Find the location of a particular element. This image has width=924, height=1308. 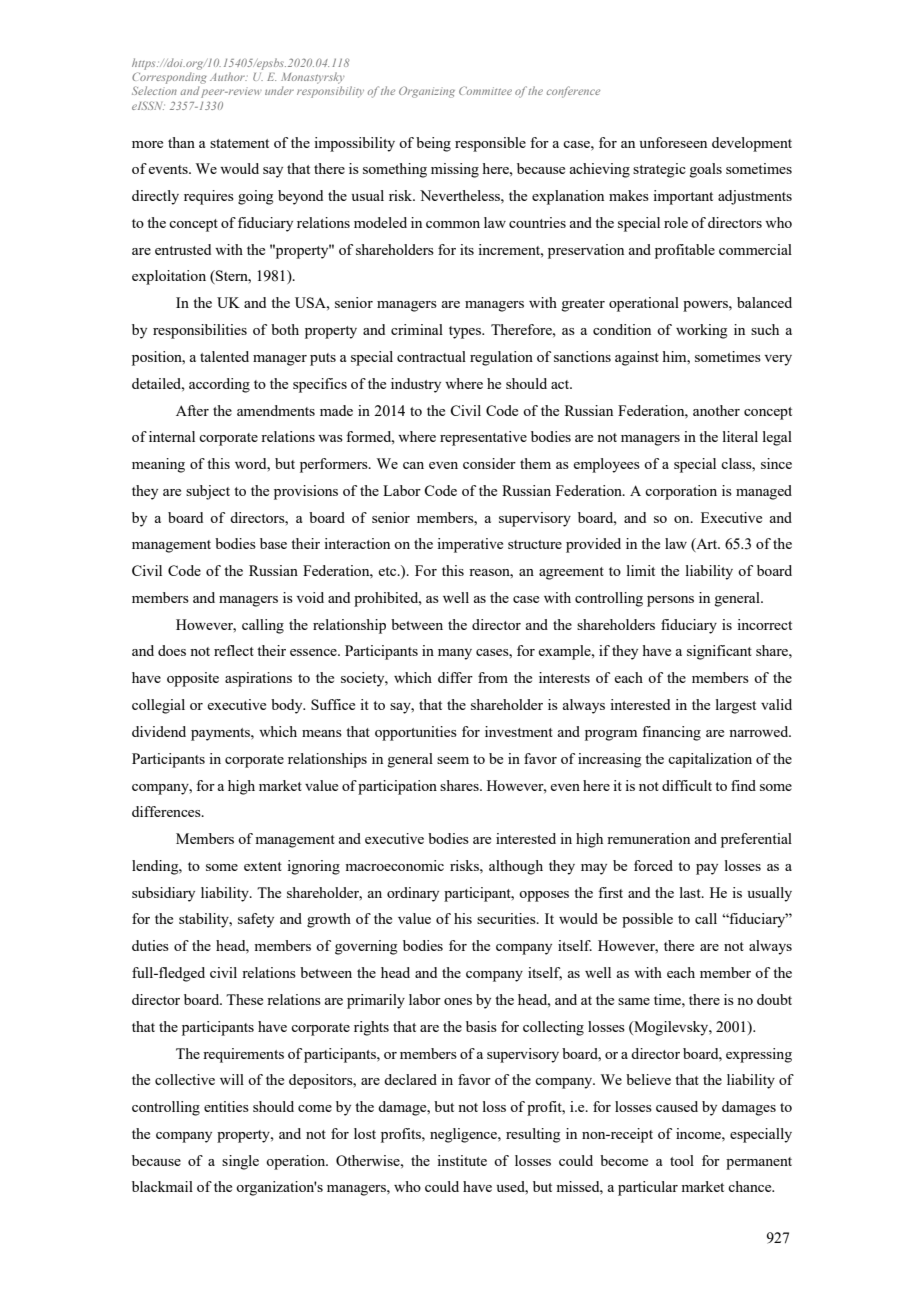

ordinary is located at coordinates (413, 894).
